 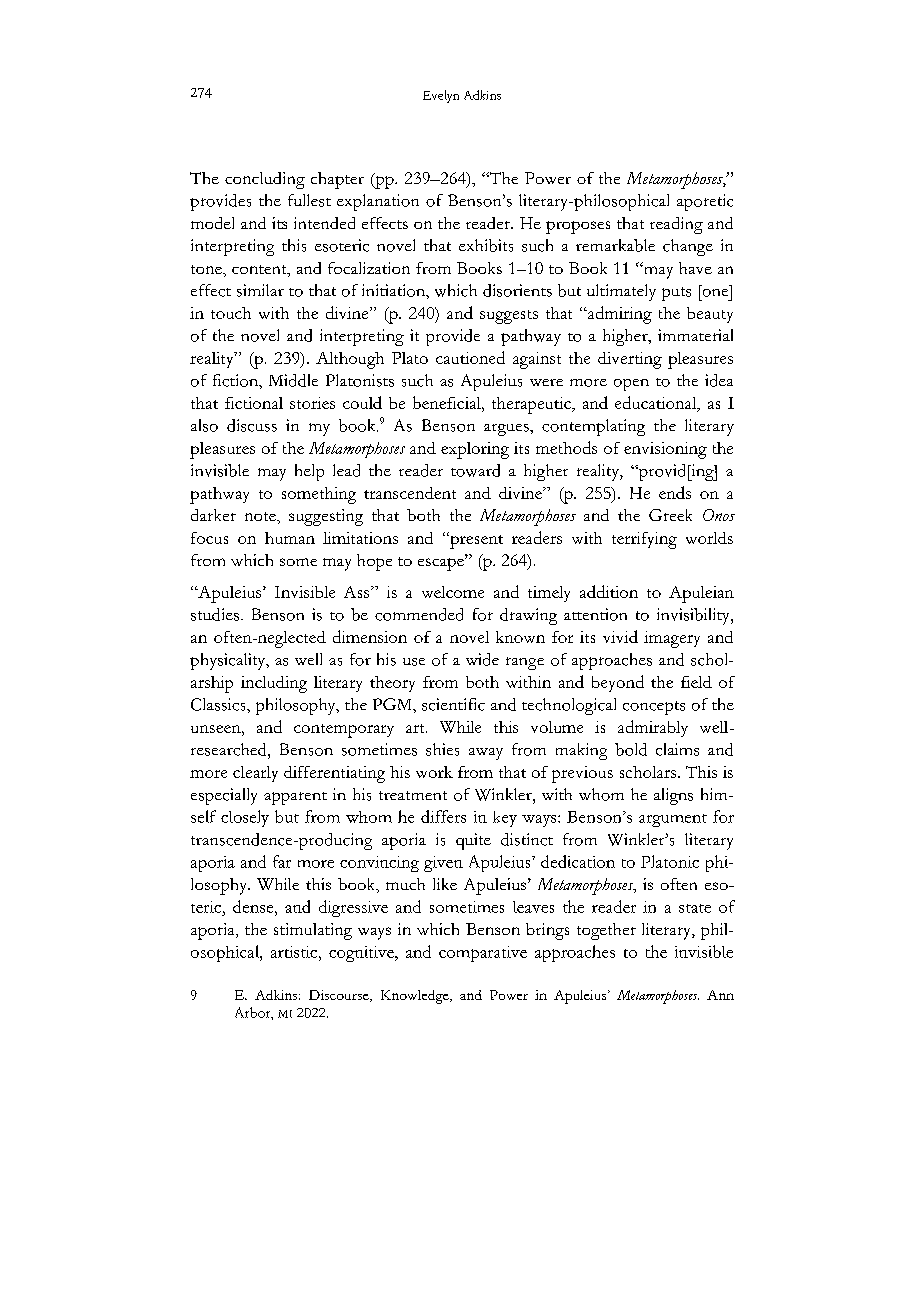 I want to click on immaterial, so click(x=695, y=335).
